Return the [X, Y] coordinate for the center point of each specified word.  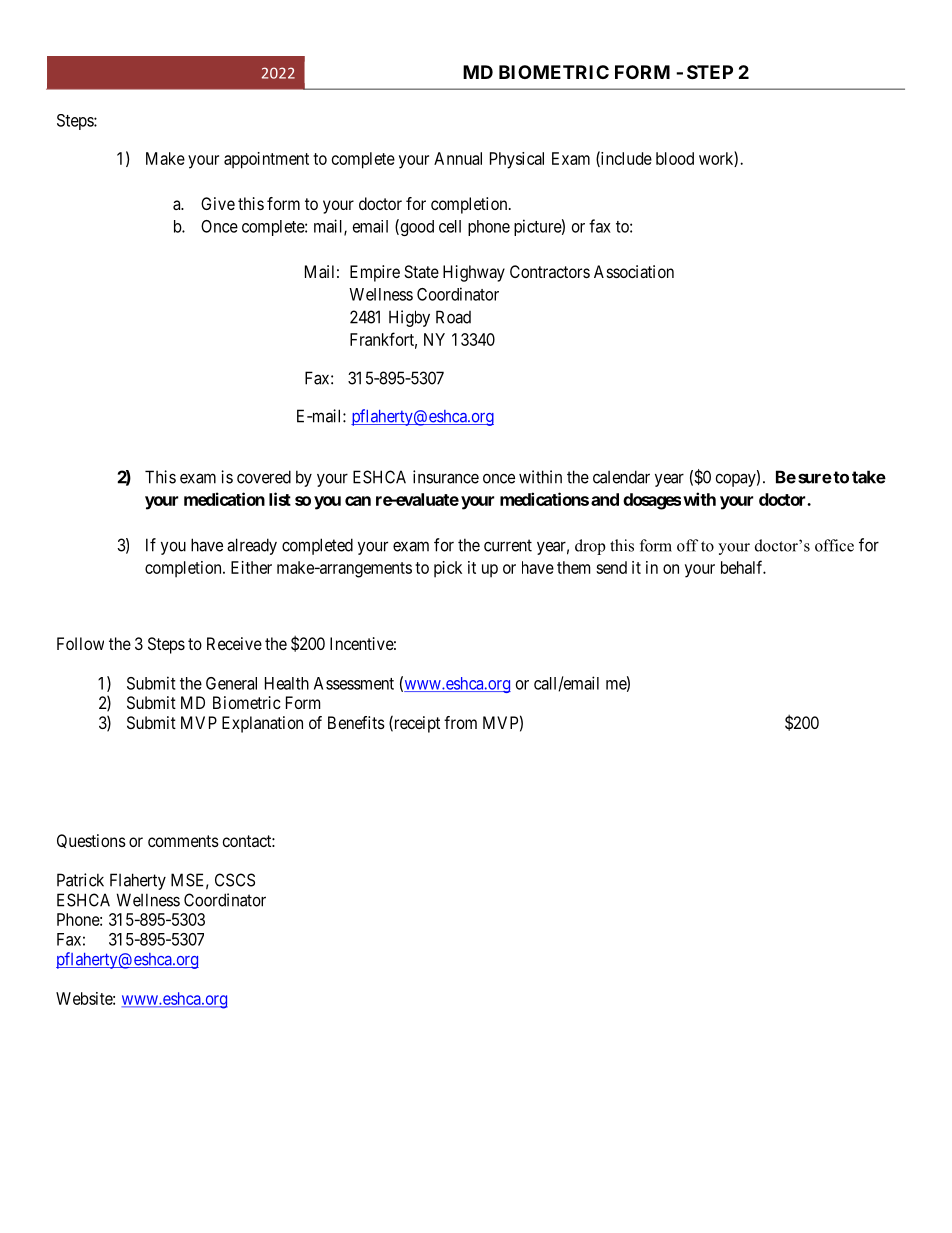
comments [183, 841]
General [231, 683]
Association [634, 271]
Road [453, 317]
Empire [375, 273]
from [460, 722]
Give [218, 203]
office [834, 545]
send [611, 567]
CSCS [235, 880]
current [508, 545]
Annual [458, 158]
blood [675, 158]
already [252, 546]
